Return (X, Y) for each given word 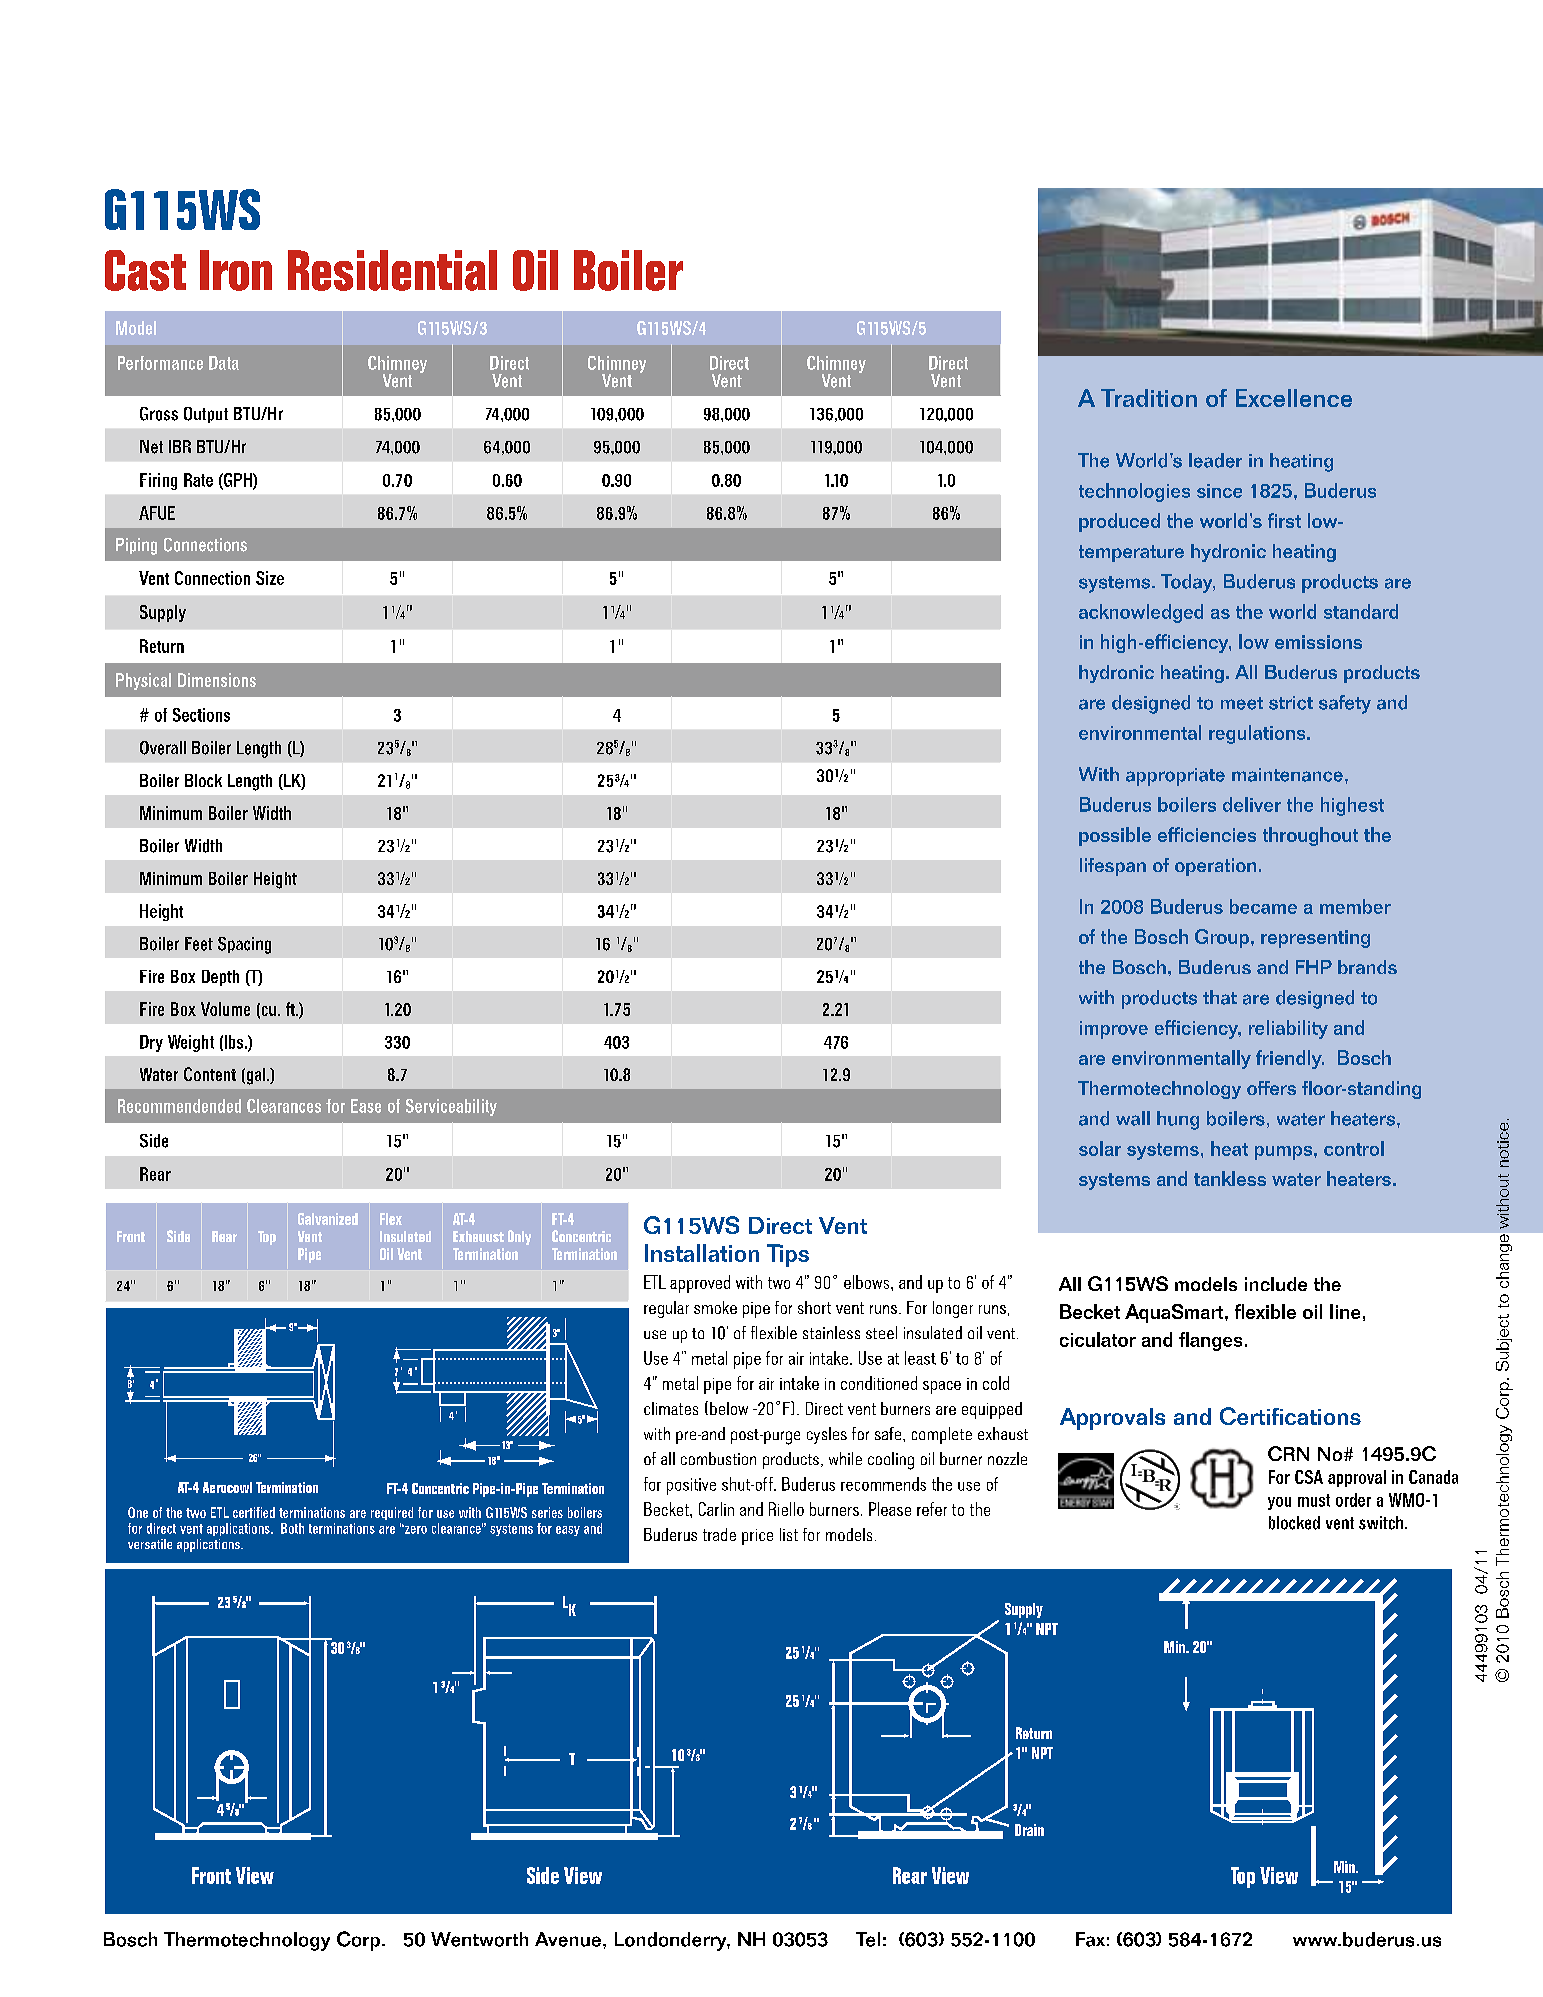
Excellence (1294, 398)
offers (1271, 1088)
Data (224, 363)
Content (210, 1074)
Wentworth (479, 1939)
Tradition (1149, 398)
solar (1100, 1148)
